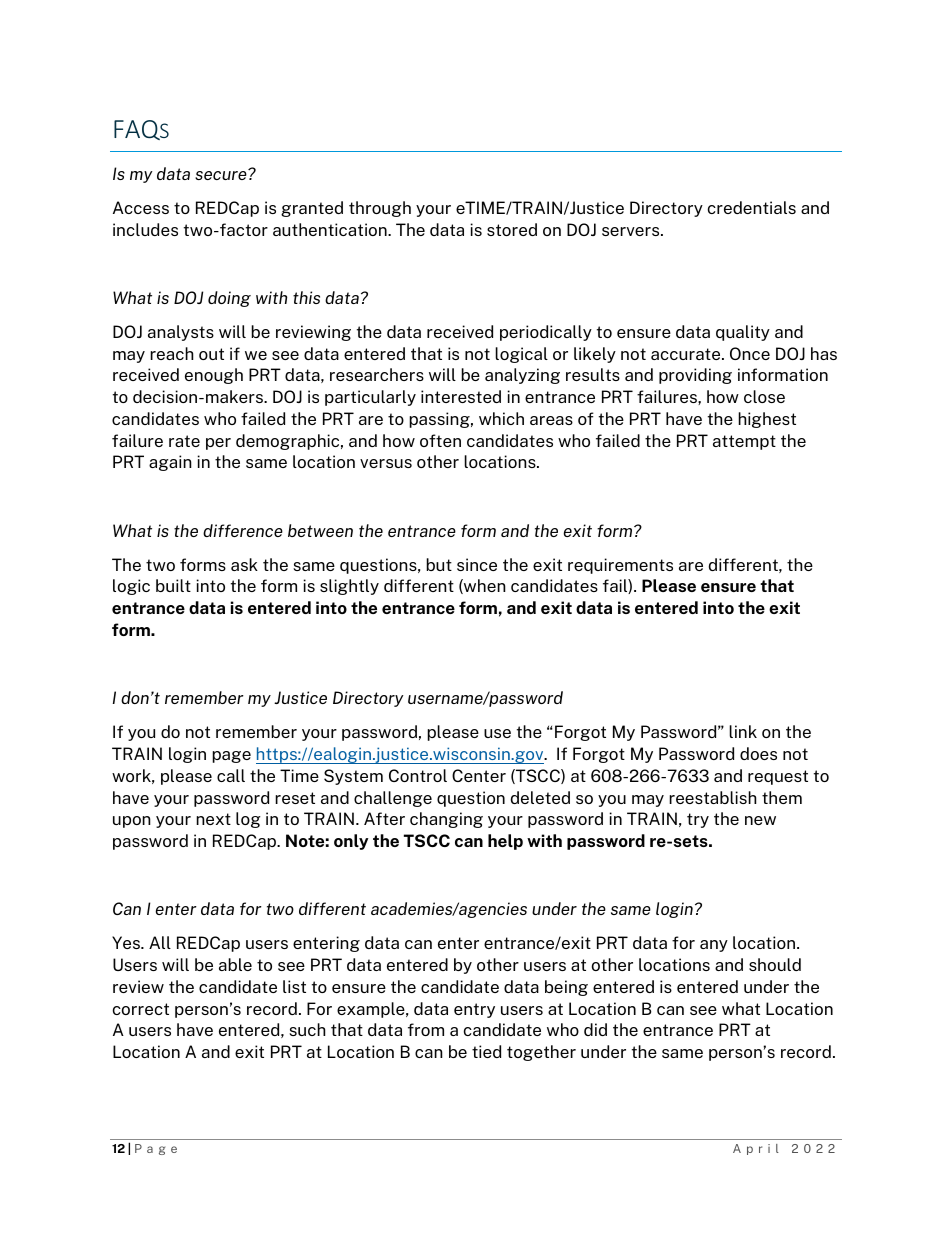 The height and width of the screenshot is (1233, 952). Describe the element at coordinates (744, 442) in the screenshot. I see `attempt` at that location.
